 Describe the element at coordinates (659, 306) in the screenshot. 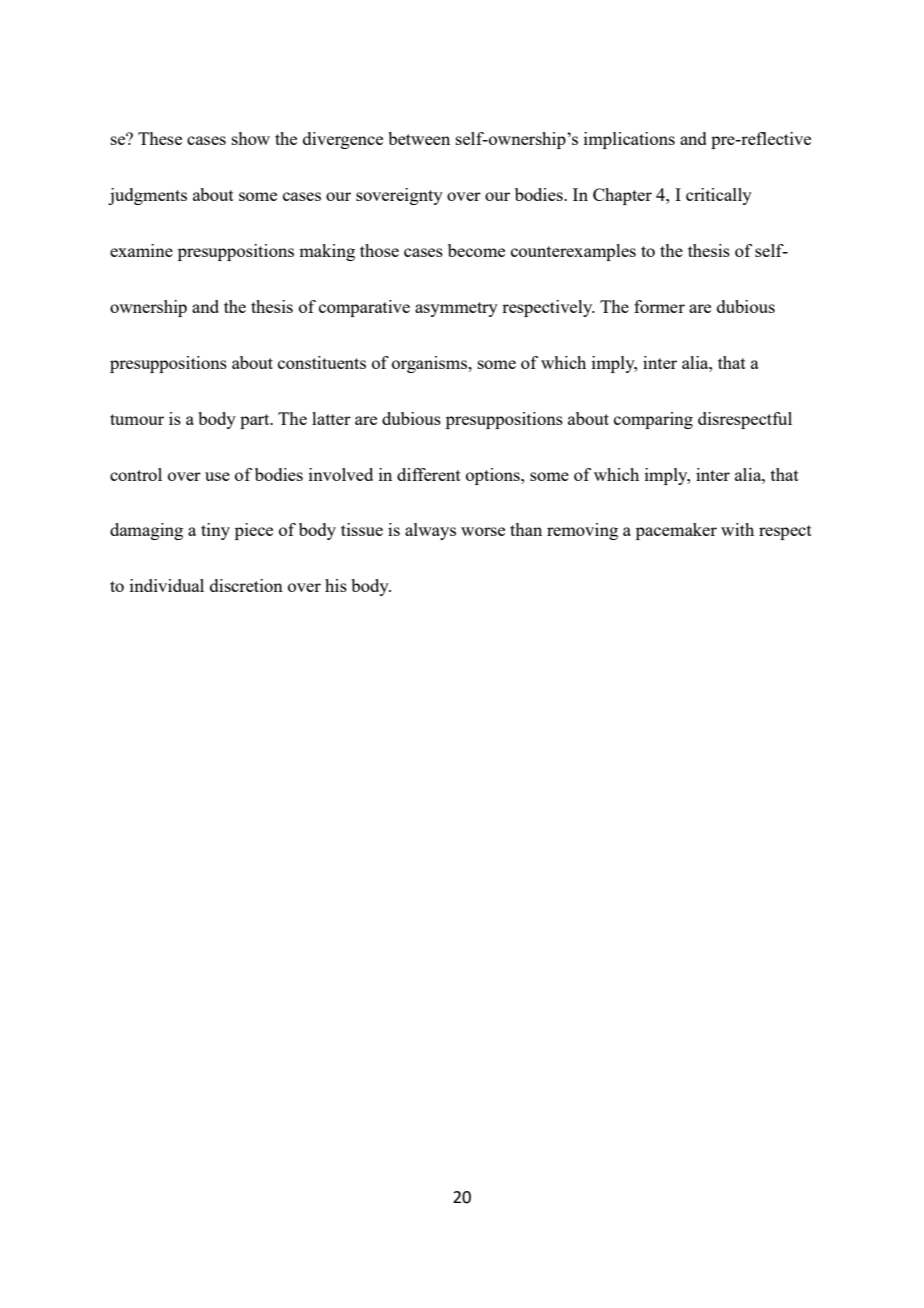

I see `former` at that location.
